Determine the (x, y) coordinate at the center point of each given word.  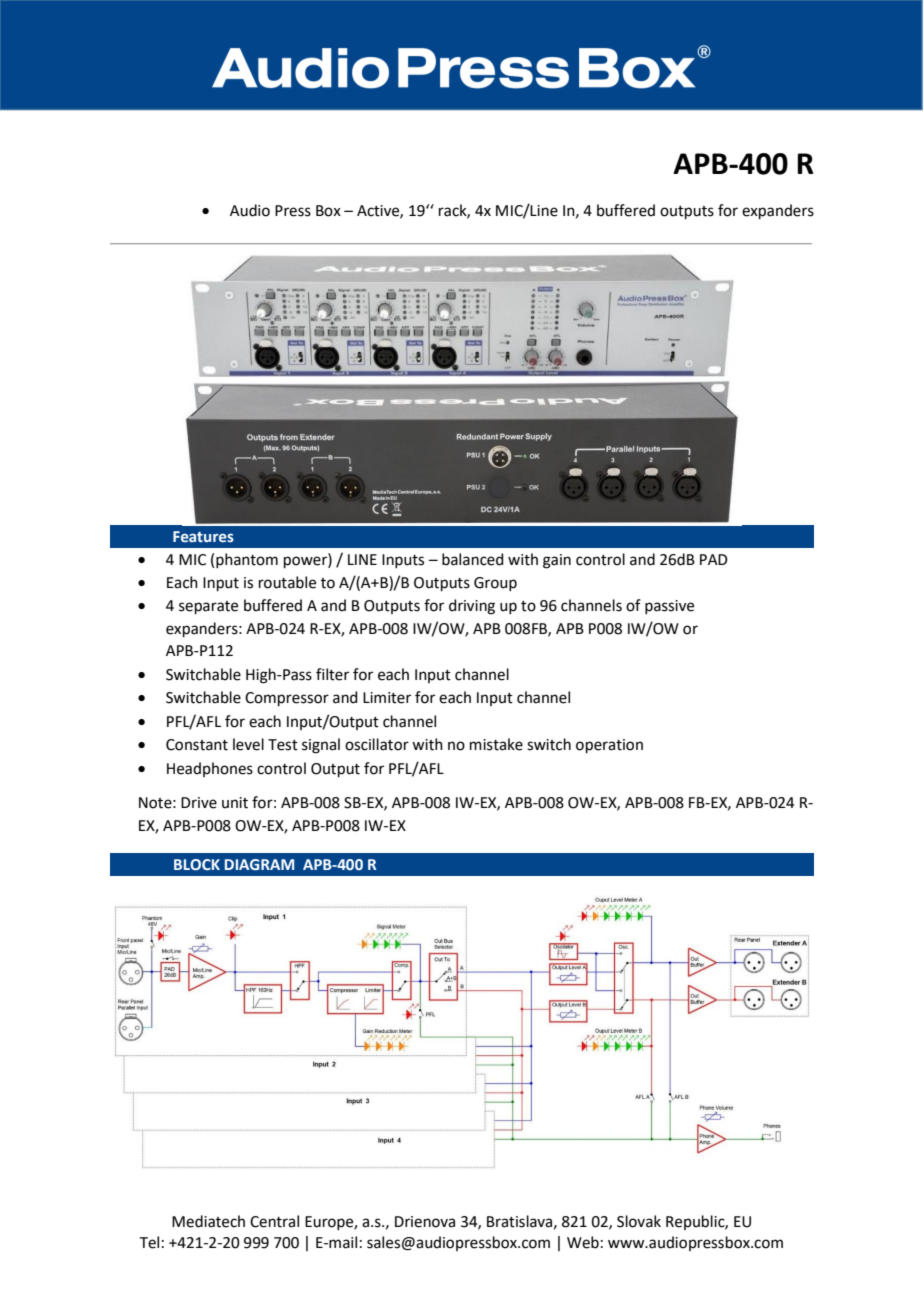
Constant (197, 745)
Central (274, 1221)
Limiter (387, 698)
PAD (714, 559)
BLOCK (197, 865)
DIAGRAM (259, 865)
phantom (247, 560)
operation (609, 746)
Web (583, 1242)
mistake (496, 744)
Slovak (639, 1221)
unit (235, 803)
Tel (149, 1242)
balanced (473, 559)
